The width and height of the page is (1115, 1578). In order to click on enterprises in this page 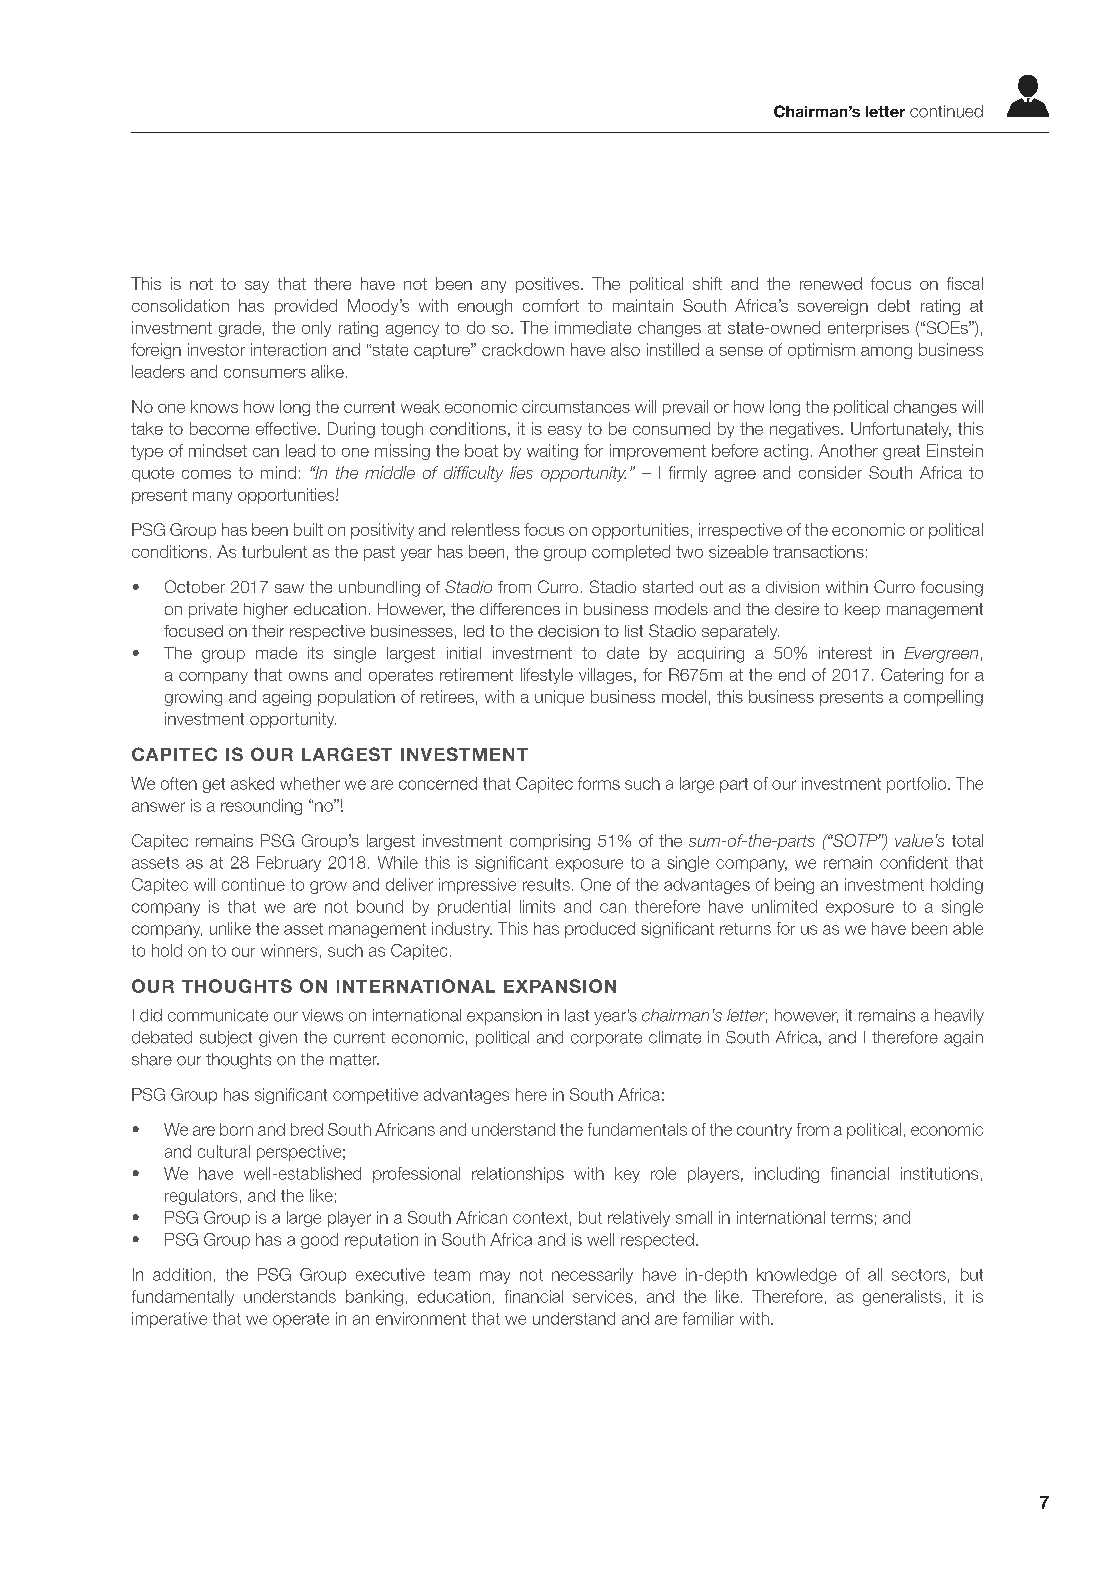, I will do `click(868, 329)`.
